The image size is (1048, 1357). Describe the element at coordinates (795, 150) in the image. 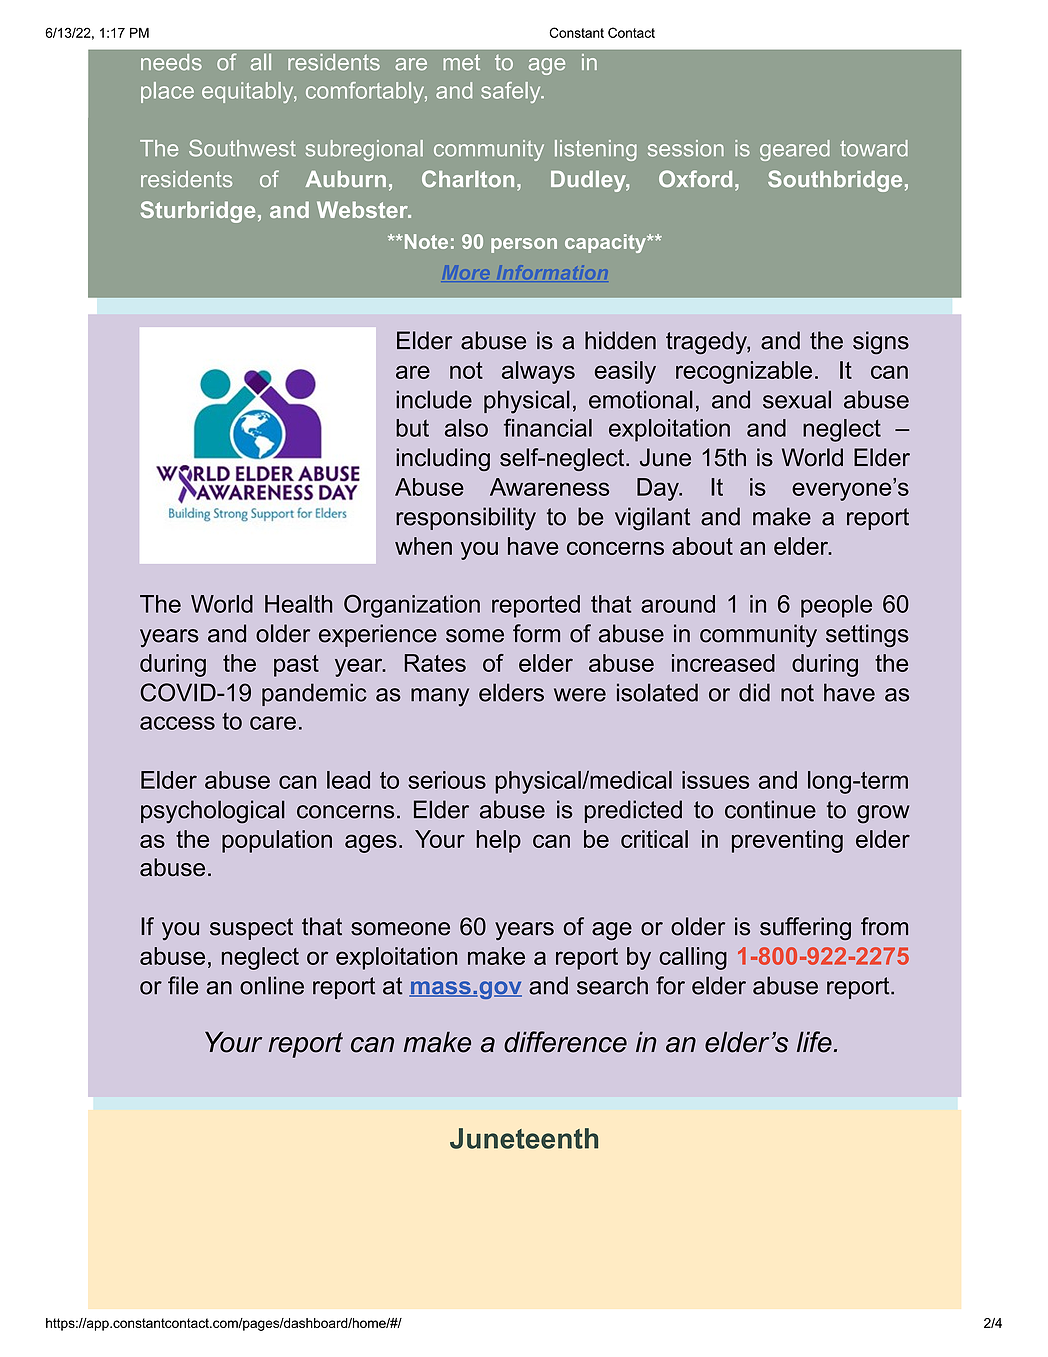

I see `geared` at that location.
